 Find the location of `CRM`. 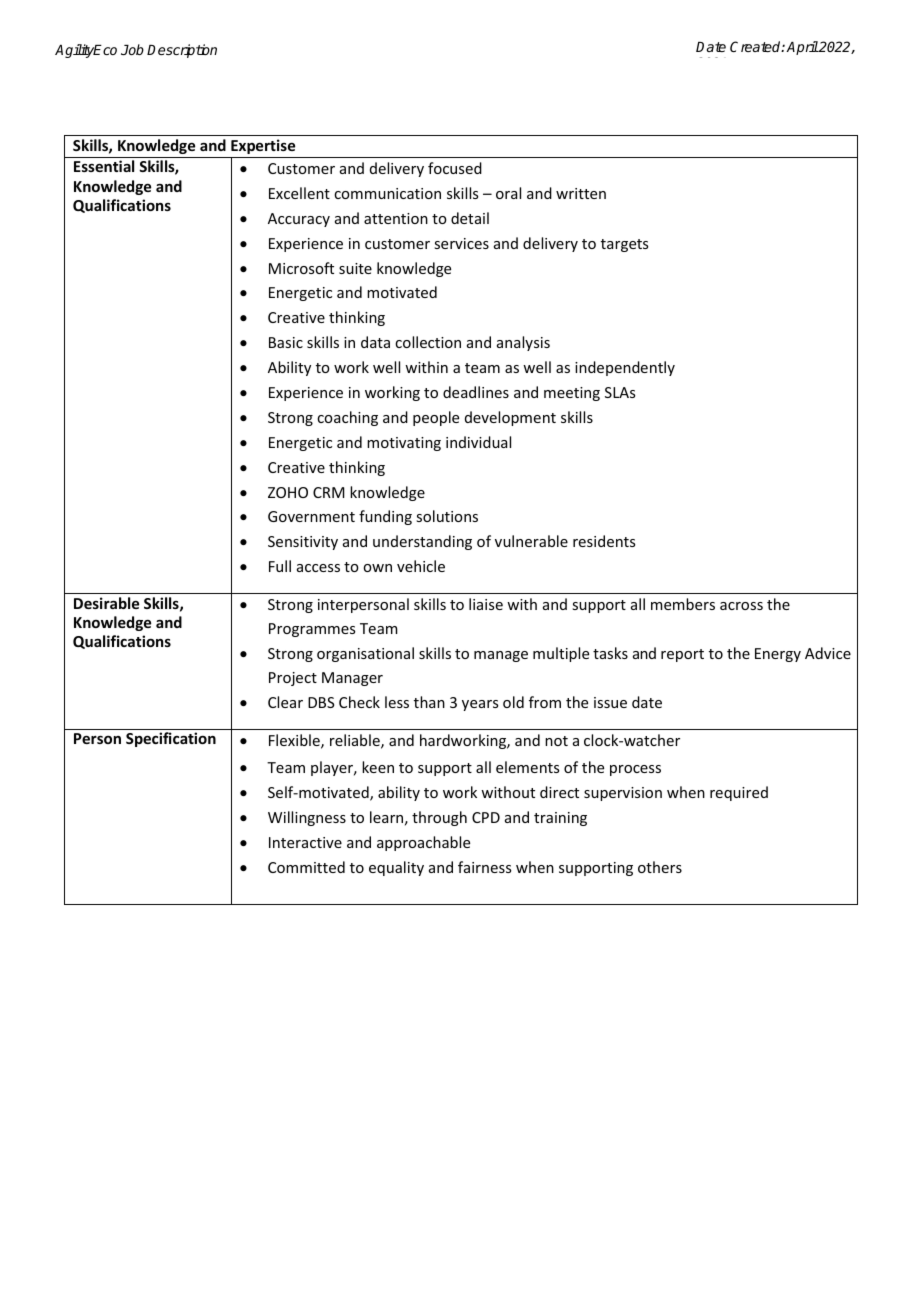

CRM is located at coordinates (329, 492).
